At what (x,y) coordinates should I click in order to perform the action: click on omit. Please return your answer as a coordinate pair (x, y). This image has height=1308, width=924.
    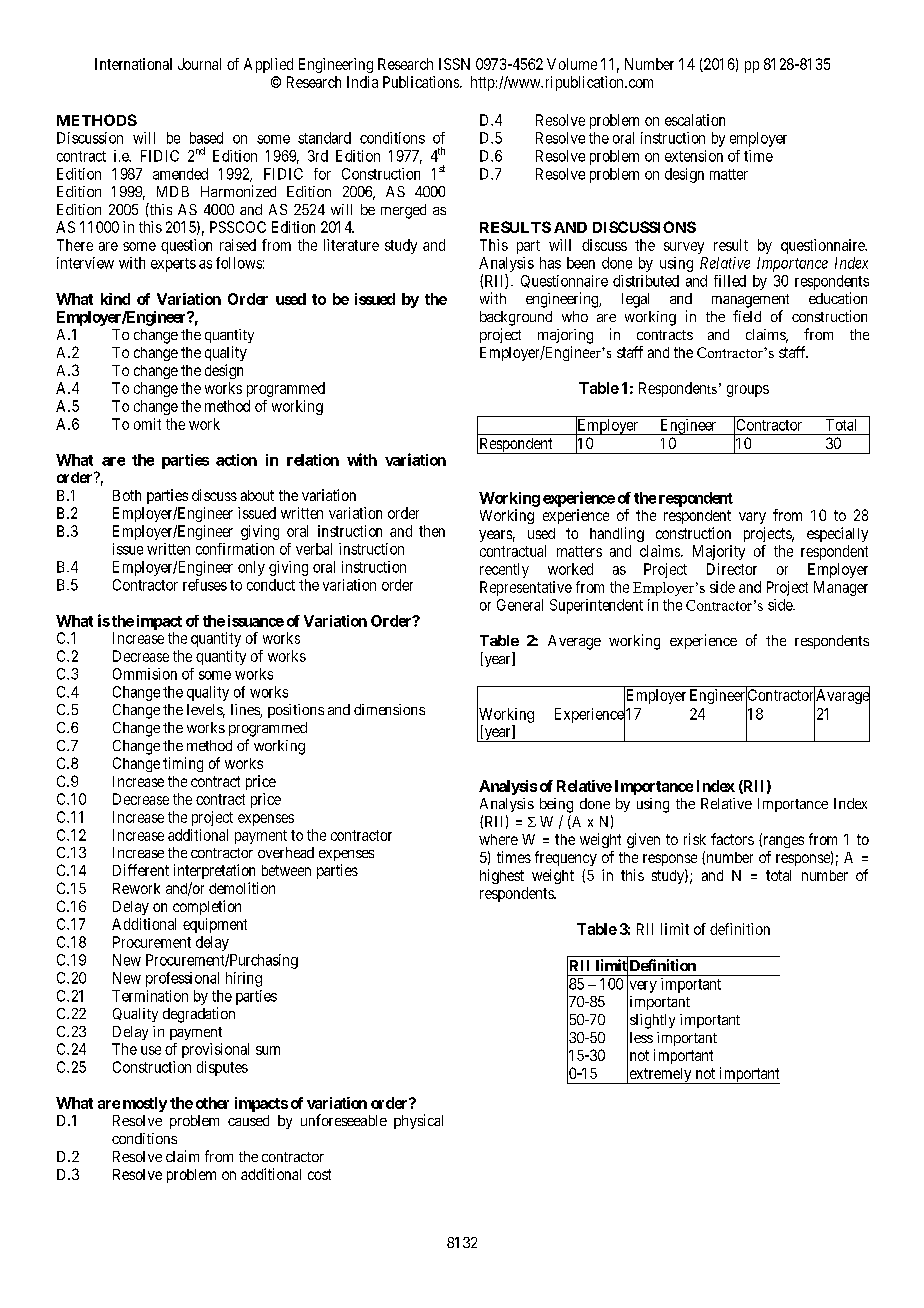
    Looking at the image, I should click on (147, 424).
